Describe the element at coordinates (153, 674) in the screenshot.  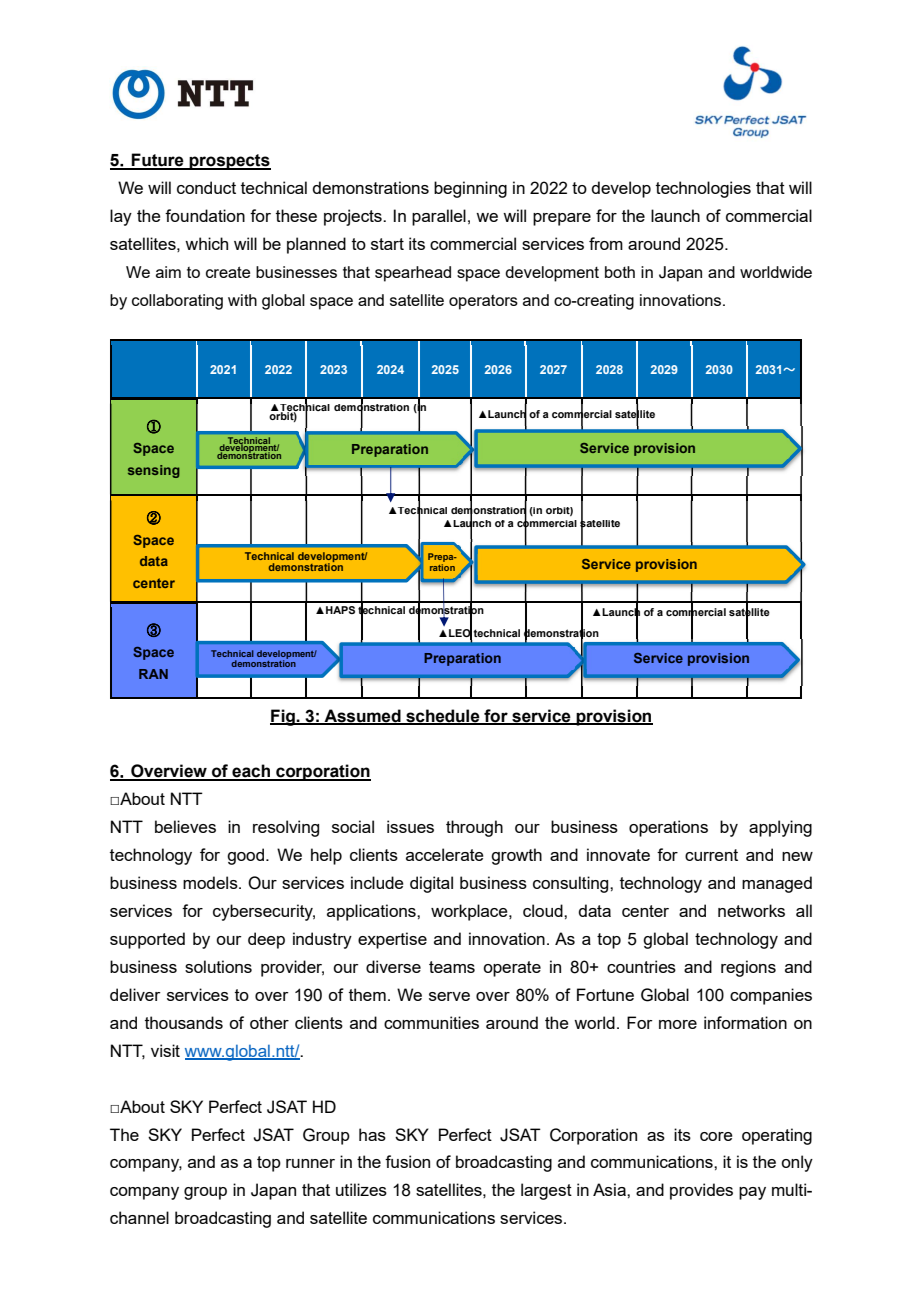
I see `RAN` at that location.
